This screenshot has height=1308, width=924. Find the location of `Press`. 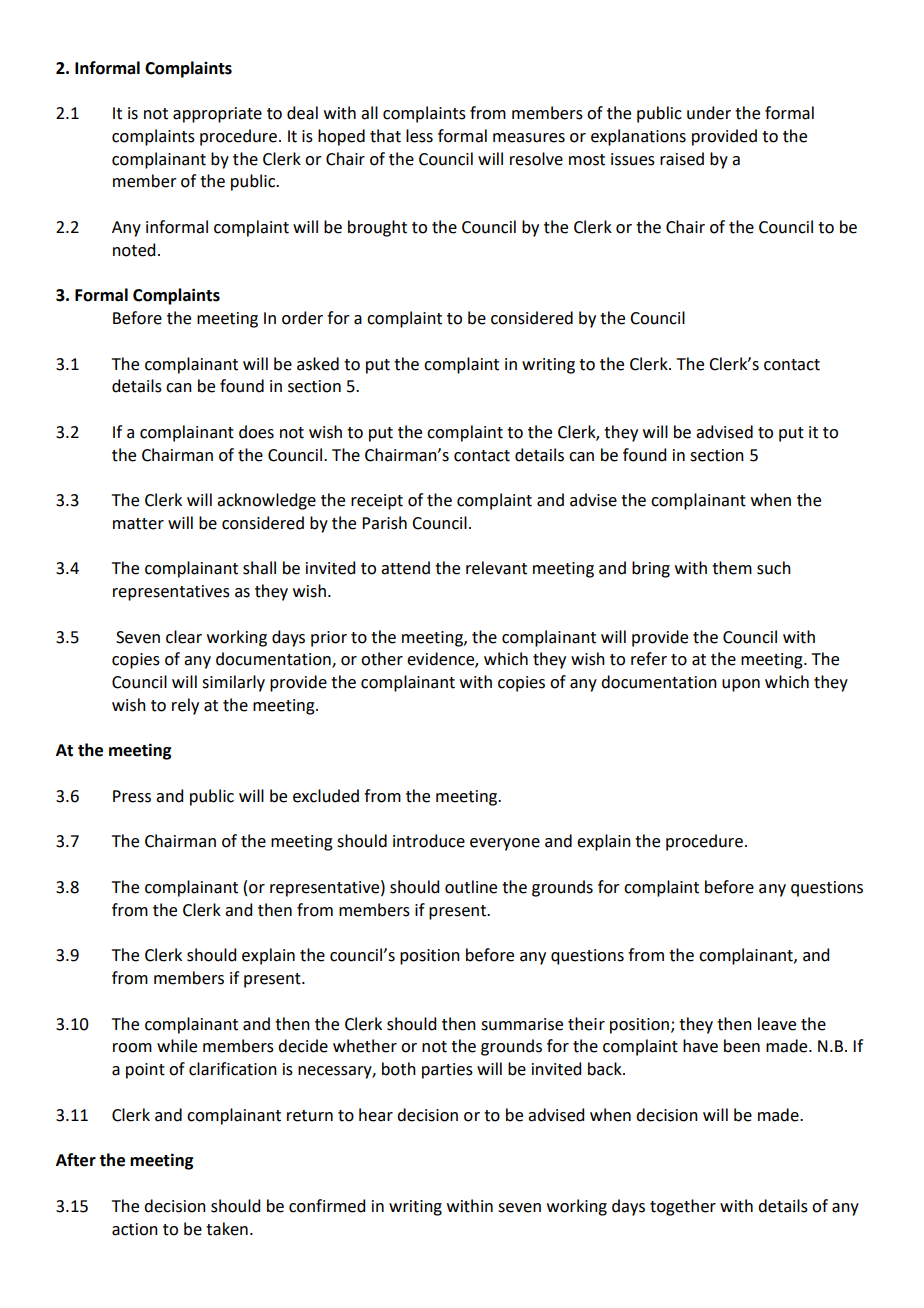

Press is located at coordinates (132, 796).
